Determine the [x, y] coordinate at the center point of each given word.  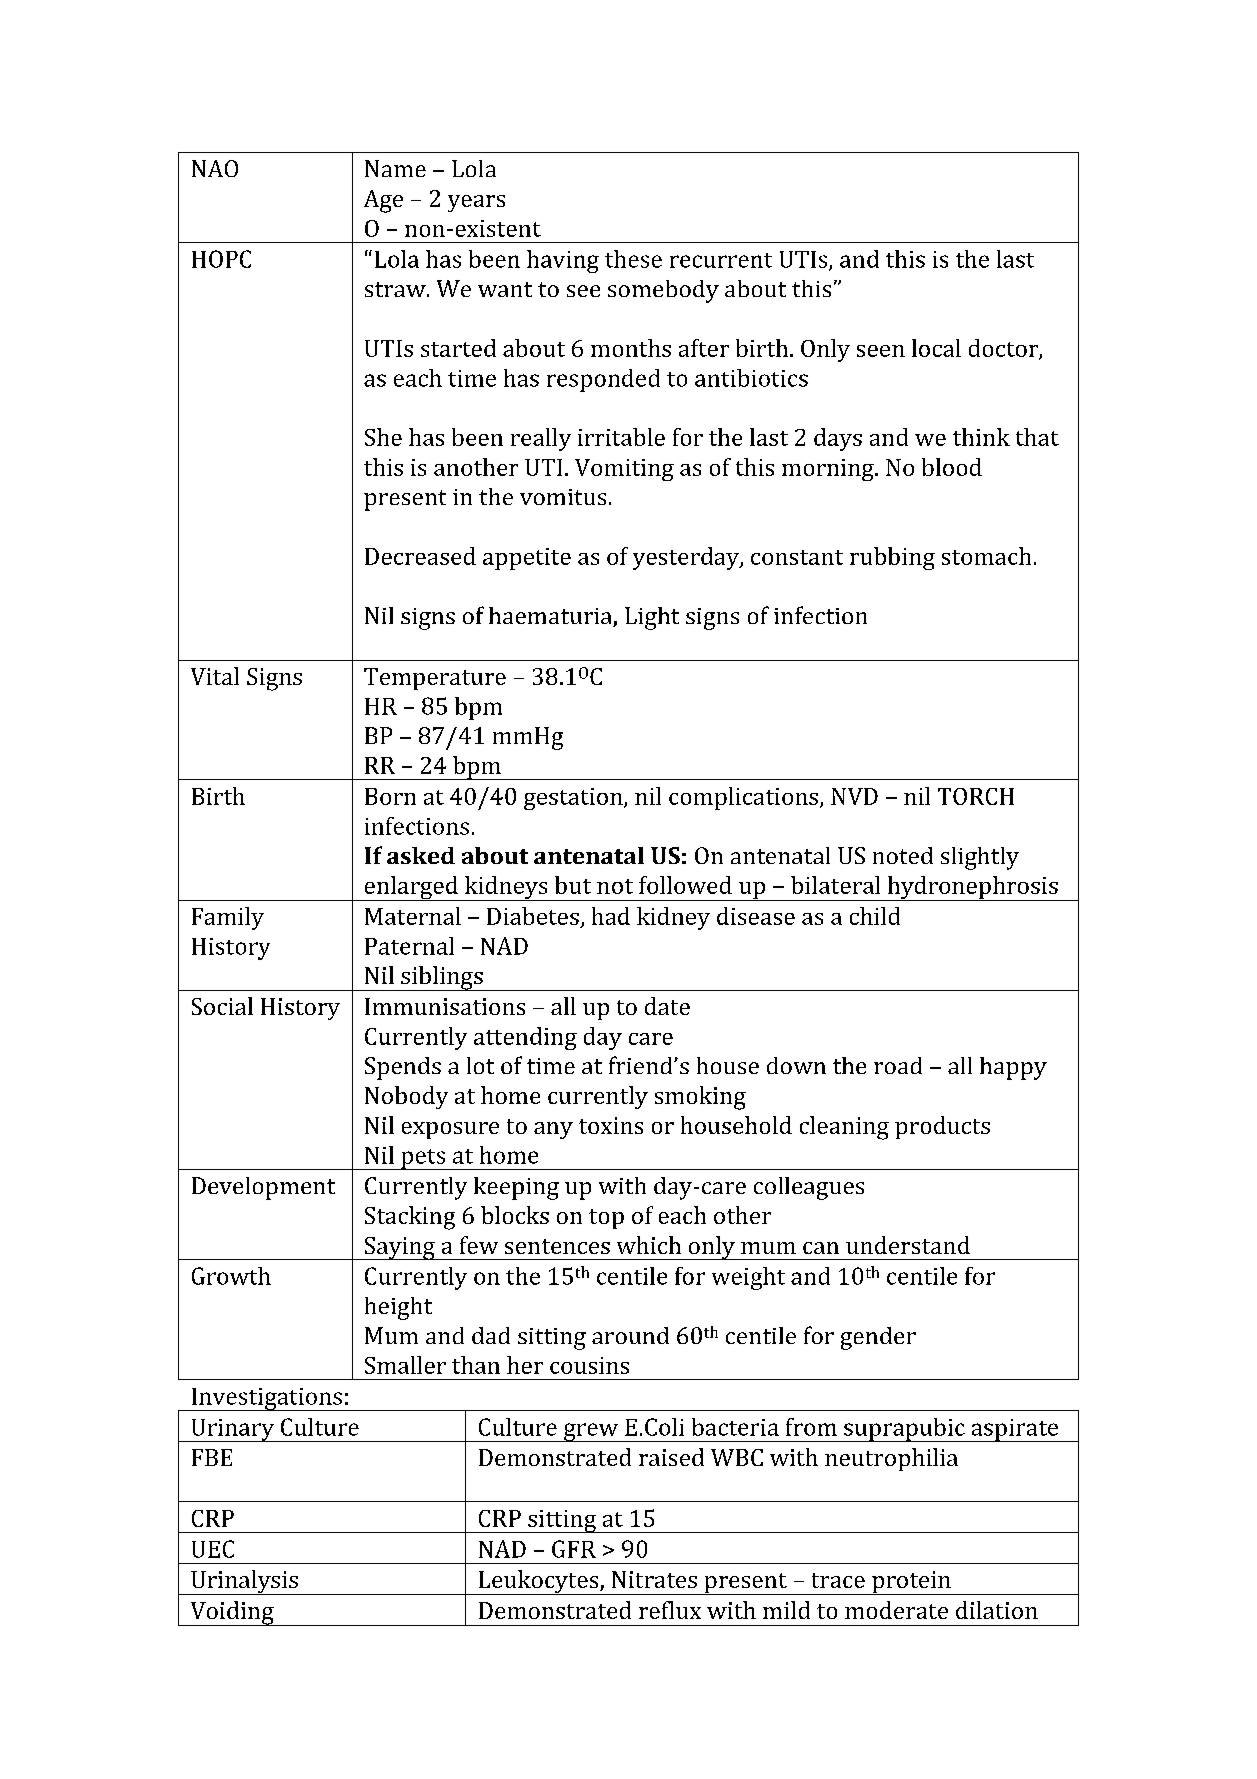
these [633, 259]
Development [263, 1188]
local [936, 348]
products [942, 1127]
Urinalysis [244, 1582]
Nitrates [654, 1579]
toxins [611, 1125]
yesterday [687, 558]
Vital [215, 676]
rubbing [892, 558]
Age [383, 201]
